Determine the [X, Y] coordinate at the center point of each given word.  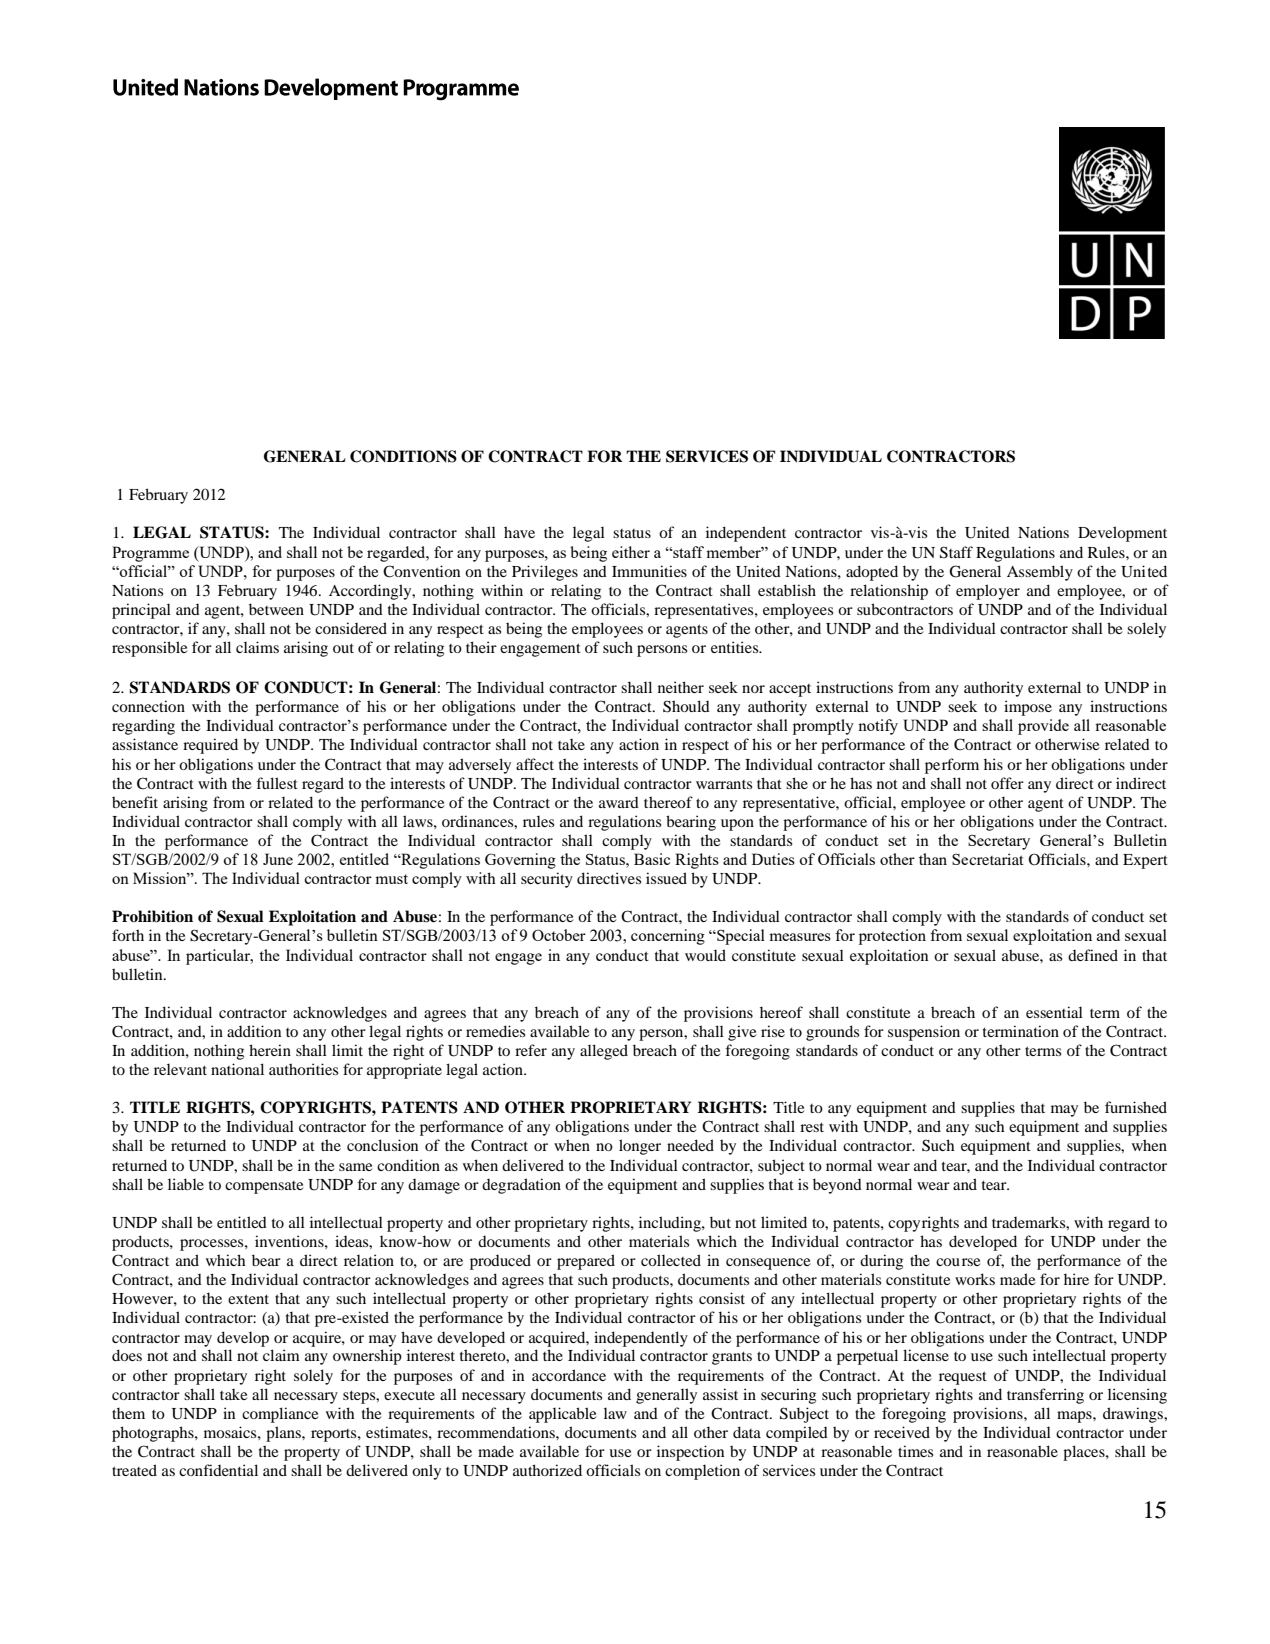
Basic [652, 859]
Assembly [1040, 573]
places [1085, 1453]
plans [284, 1434]
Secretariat [988, 859]
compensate [264, 1187]
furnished [1136, 1107]
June [278, 859]
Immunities [649, 571]
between [276, 609]
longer [640, 1147]
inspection [690, 1453]
